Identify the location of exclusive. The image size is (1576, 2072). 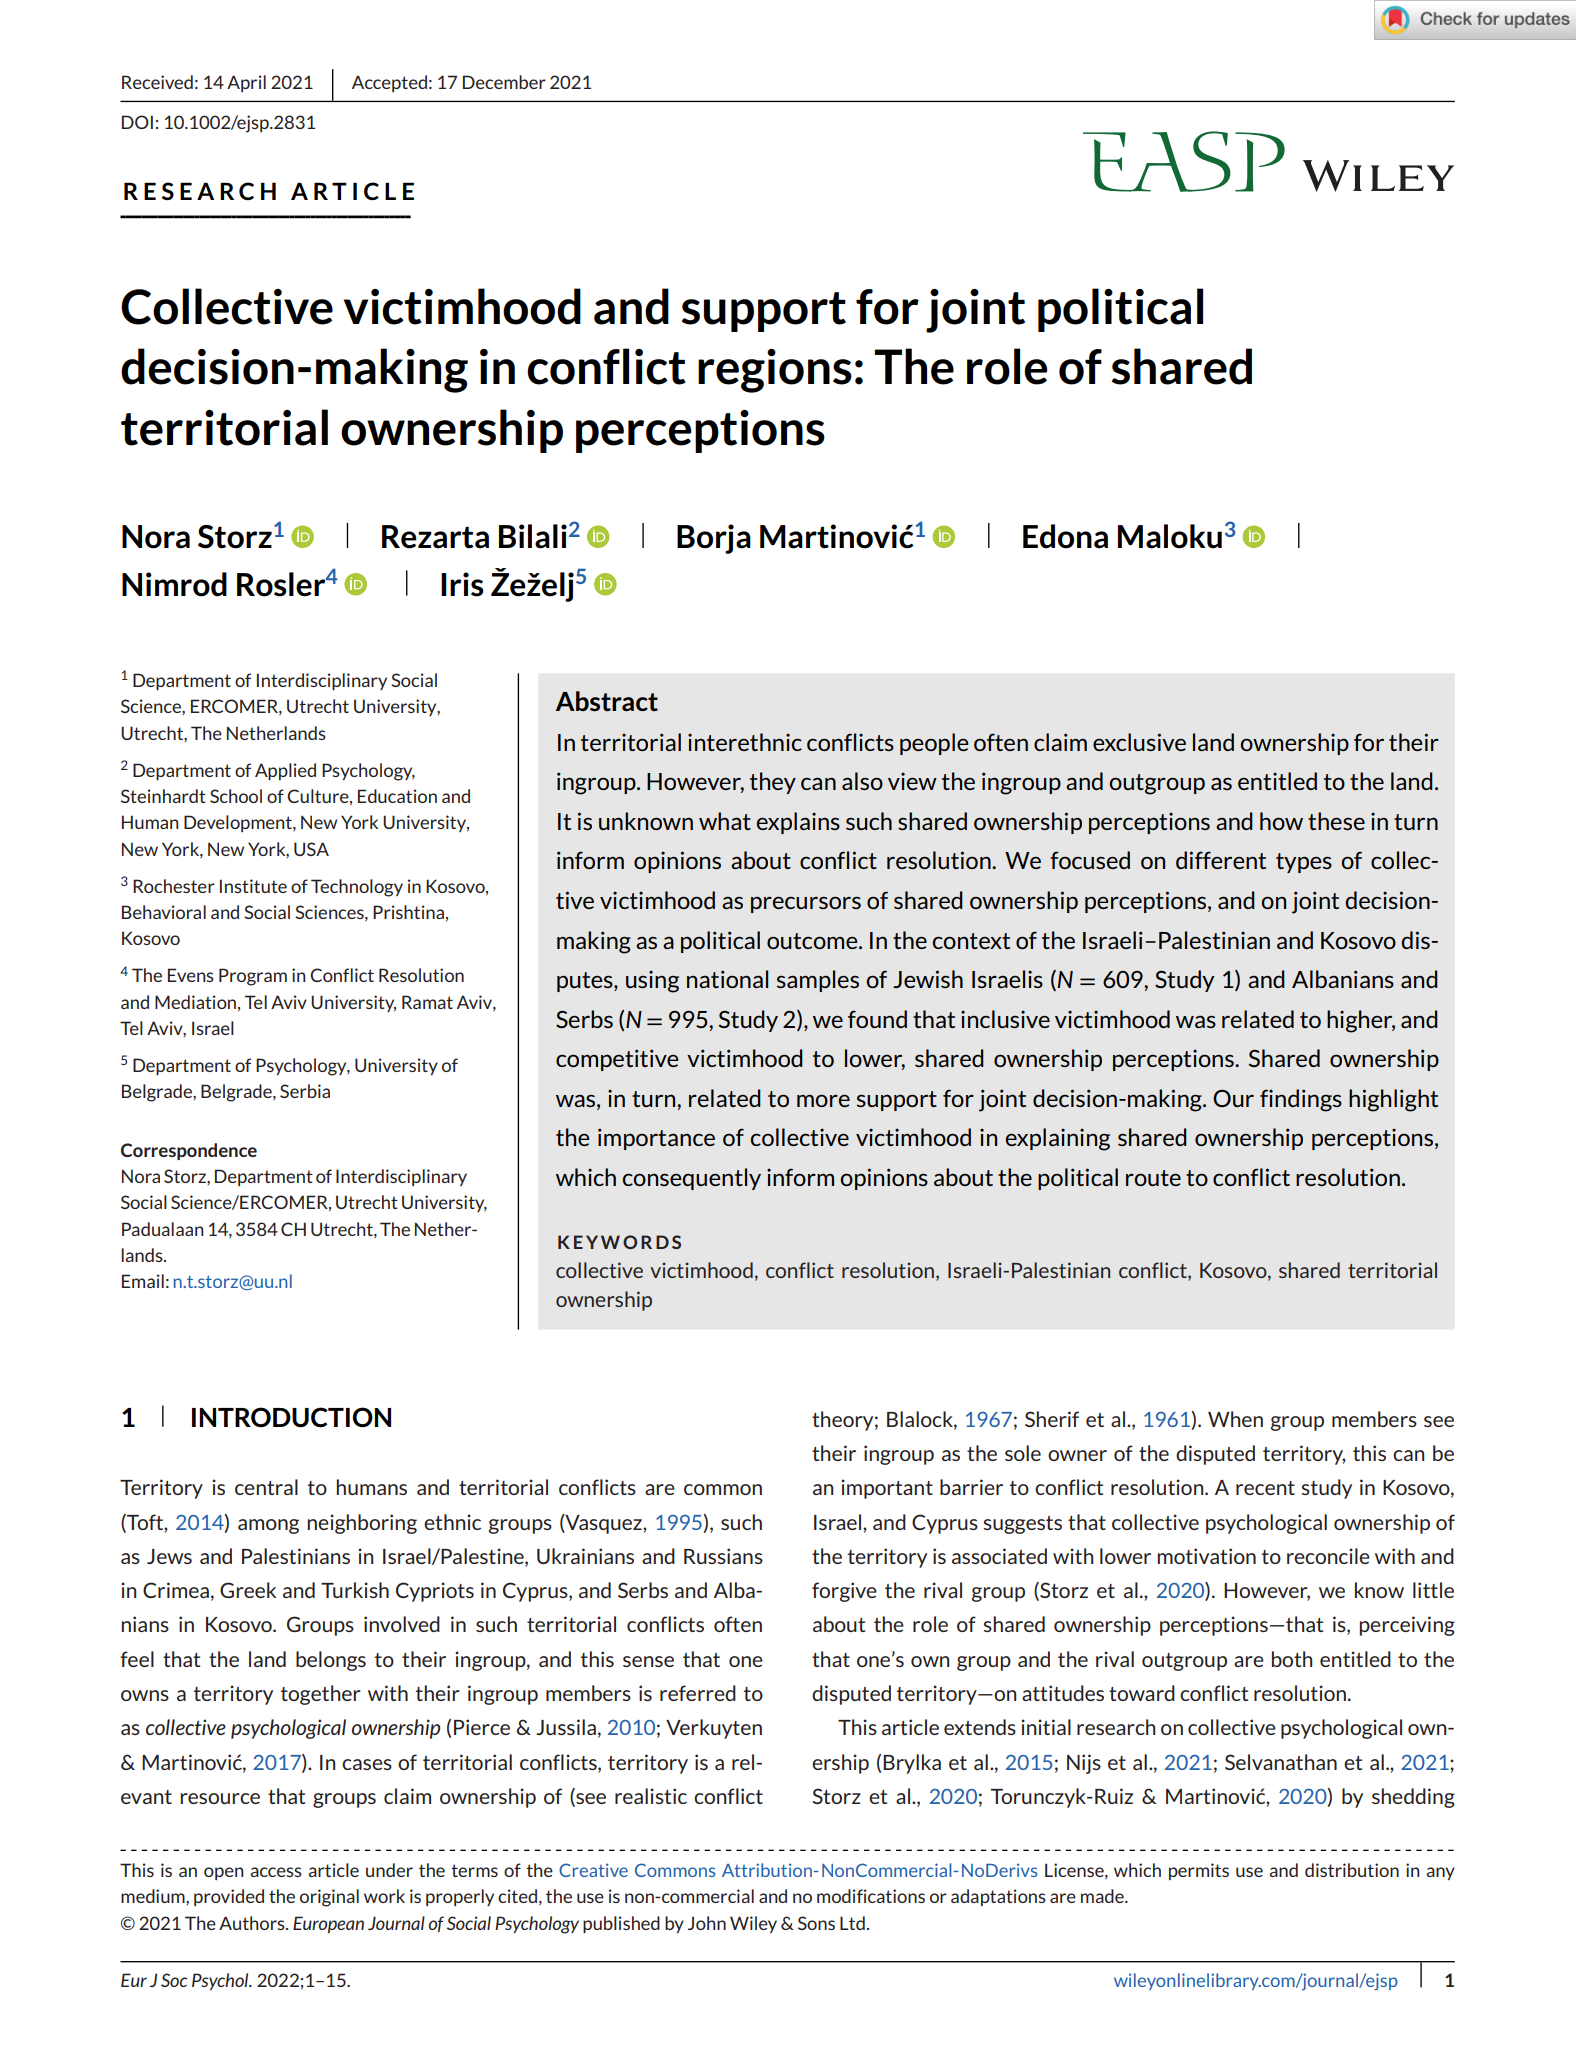
(1139, 742).
